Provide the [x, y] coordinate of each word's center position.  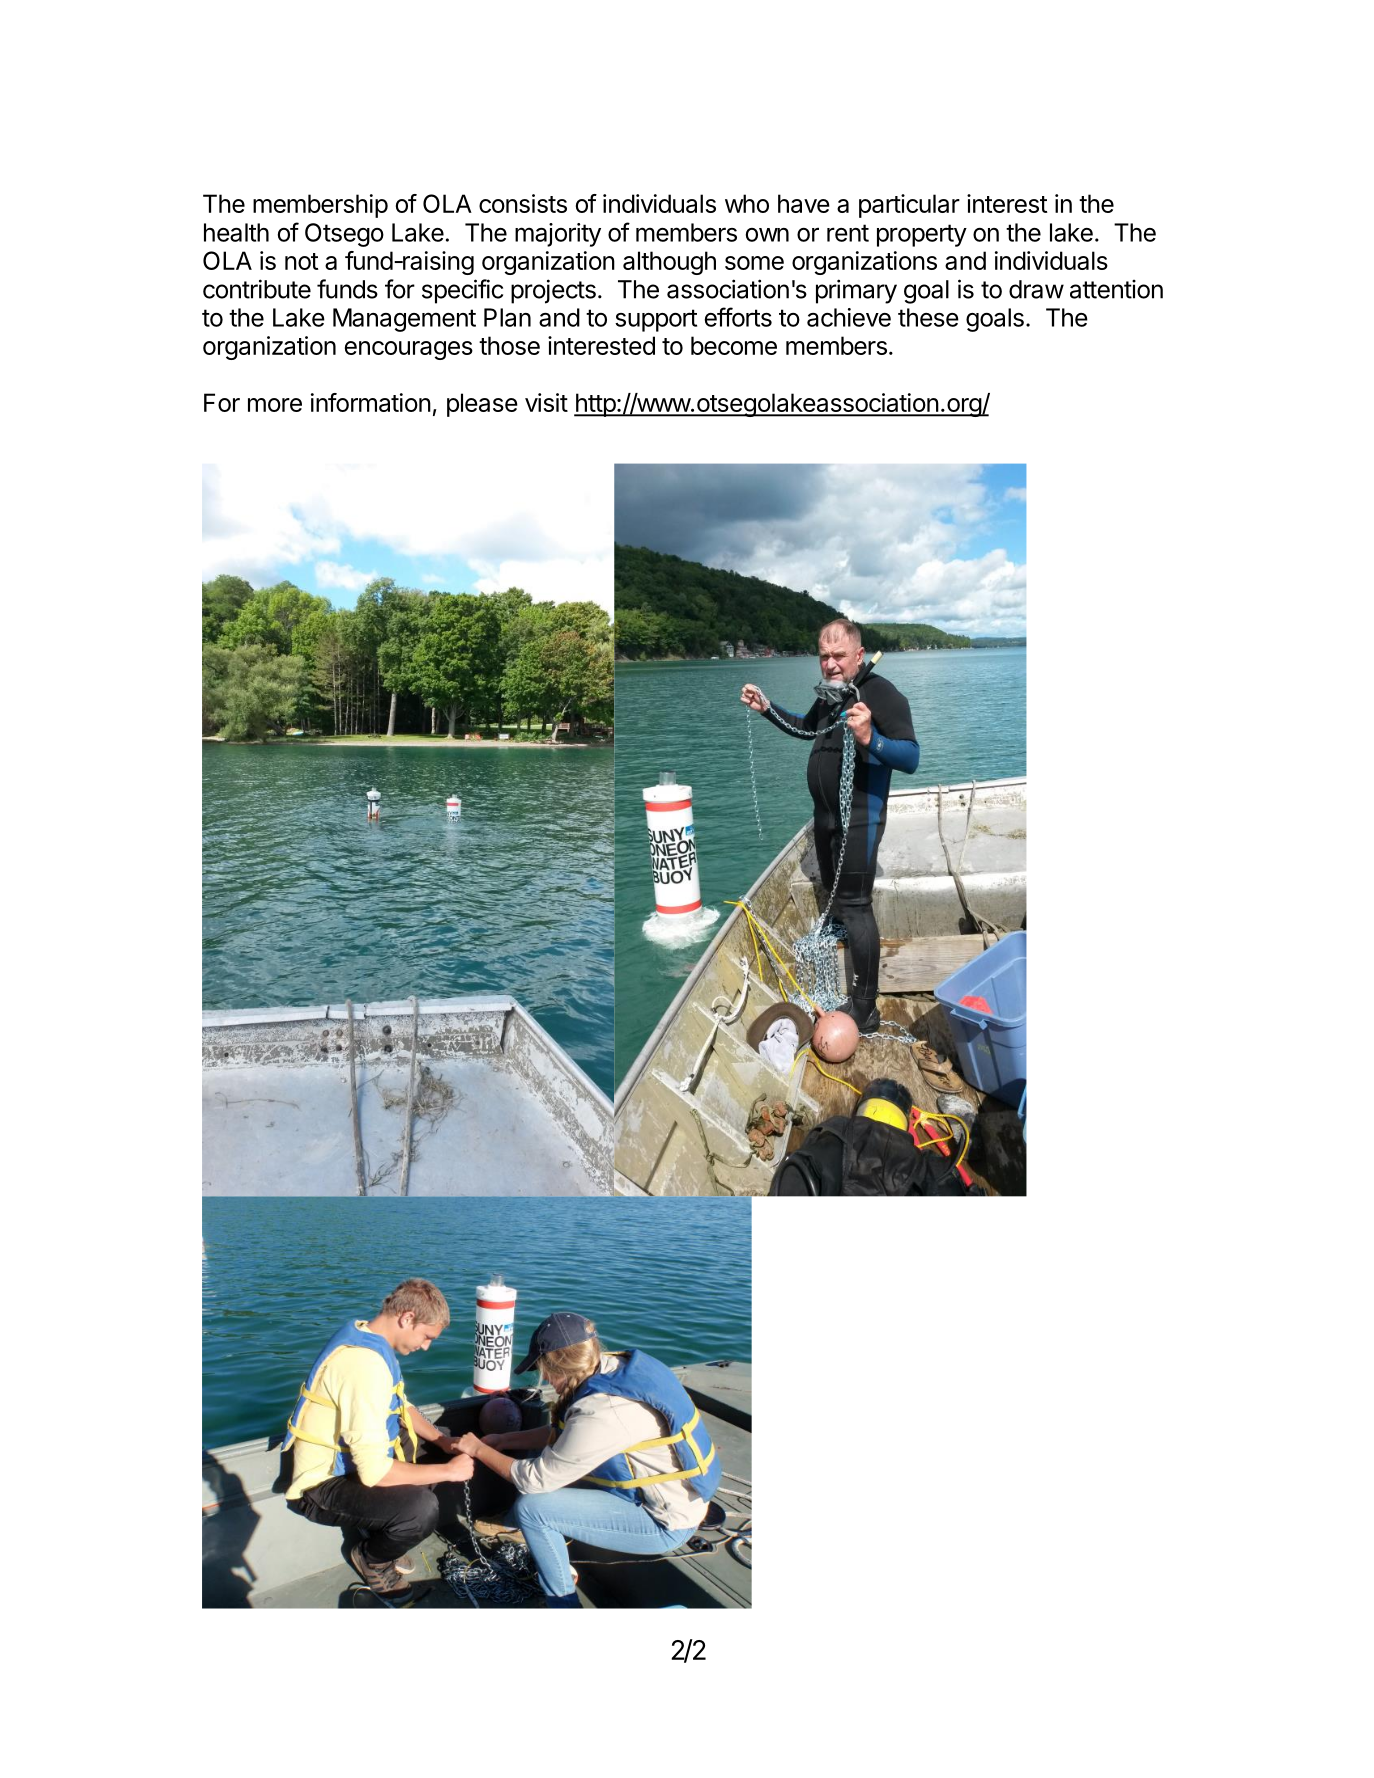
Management [404, 320]
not [302, 261]
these [928, 317]
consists [523, 203]
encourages [409, 350]
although [669, 263]
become [734, 345]
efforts [738, 317]
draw [1036, 289]
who [747, 203]
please [482, 405]
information [371, 402]
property [922, 235]
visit [546, 402]
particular [909, 206]
